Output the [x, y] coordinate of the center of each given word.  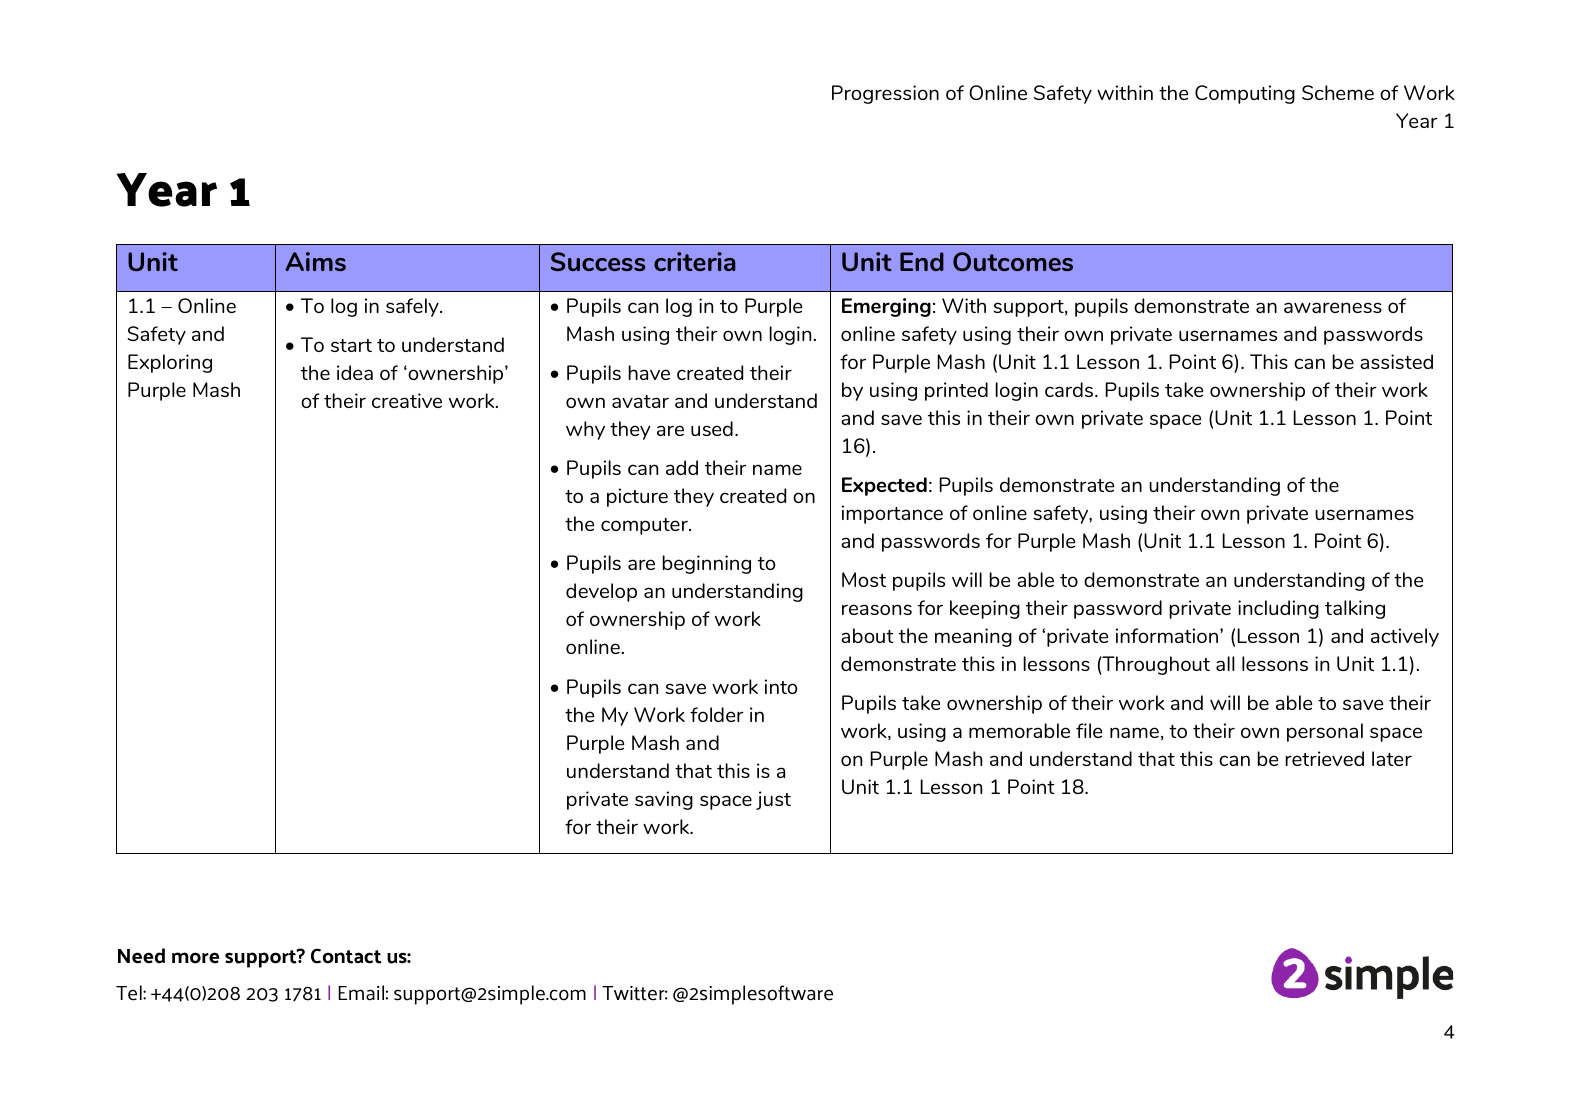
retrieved [1324, 758]
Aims [315, 261]
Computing [1245, 94]
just [773, 800]
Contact [346, 956]
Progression [885, 94]
